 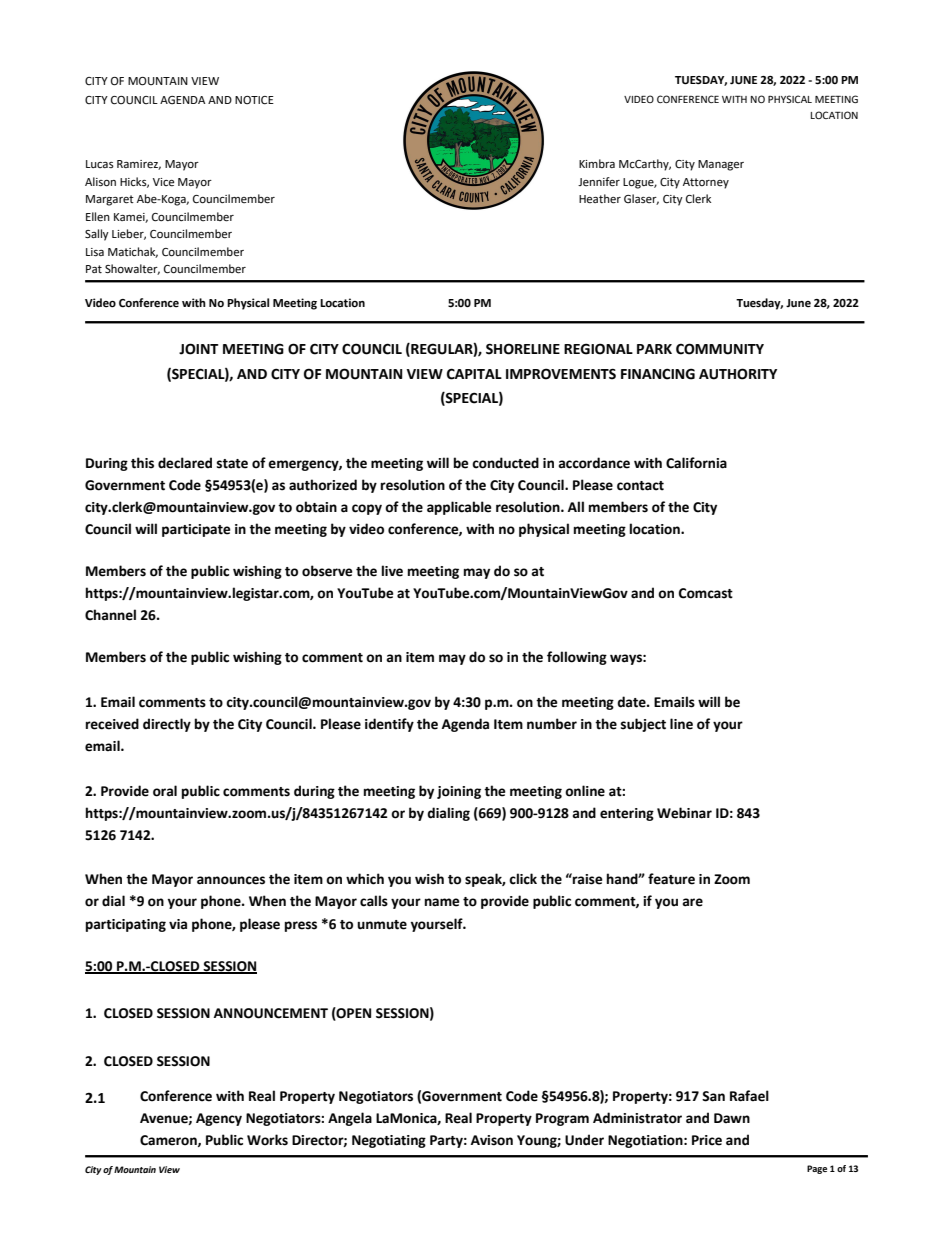 I want to click on name, so click(x=442, y=902).
